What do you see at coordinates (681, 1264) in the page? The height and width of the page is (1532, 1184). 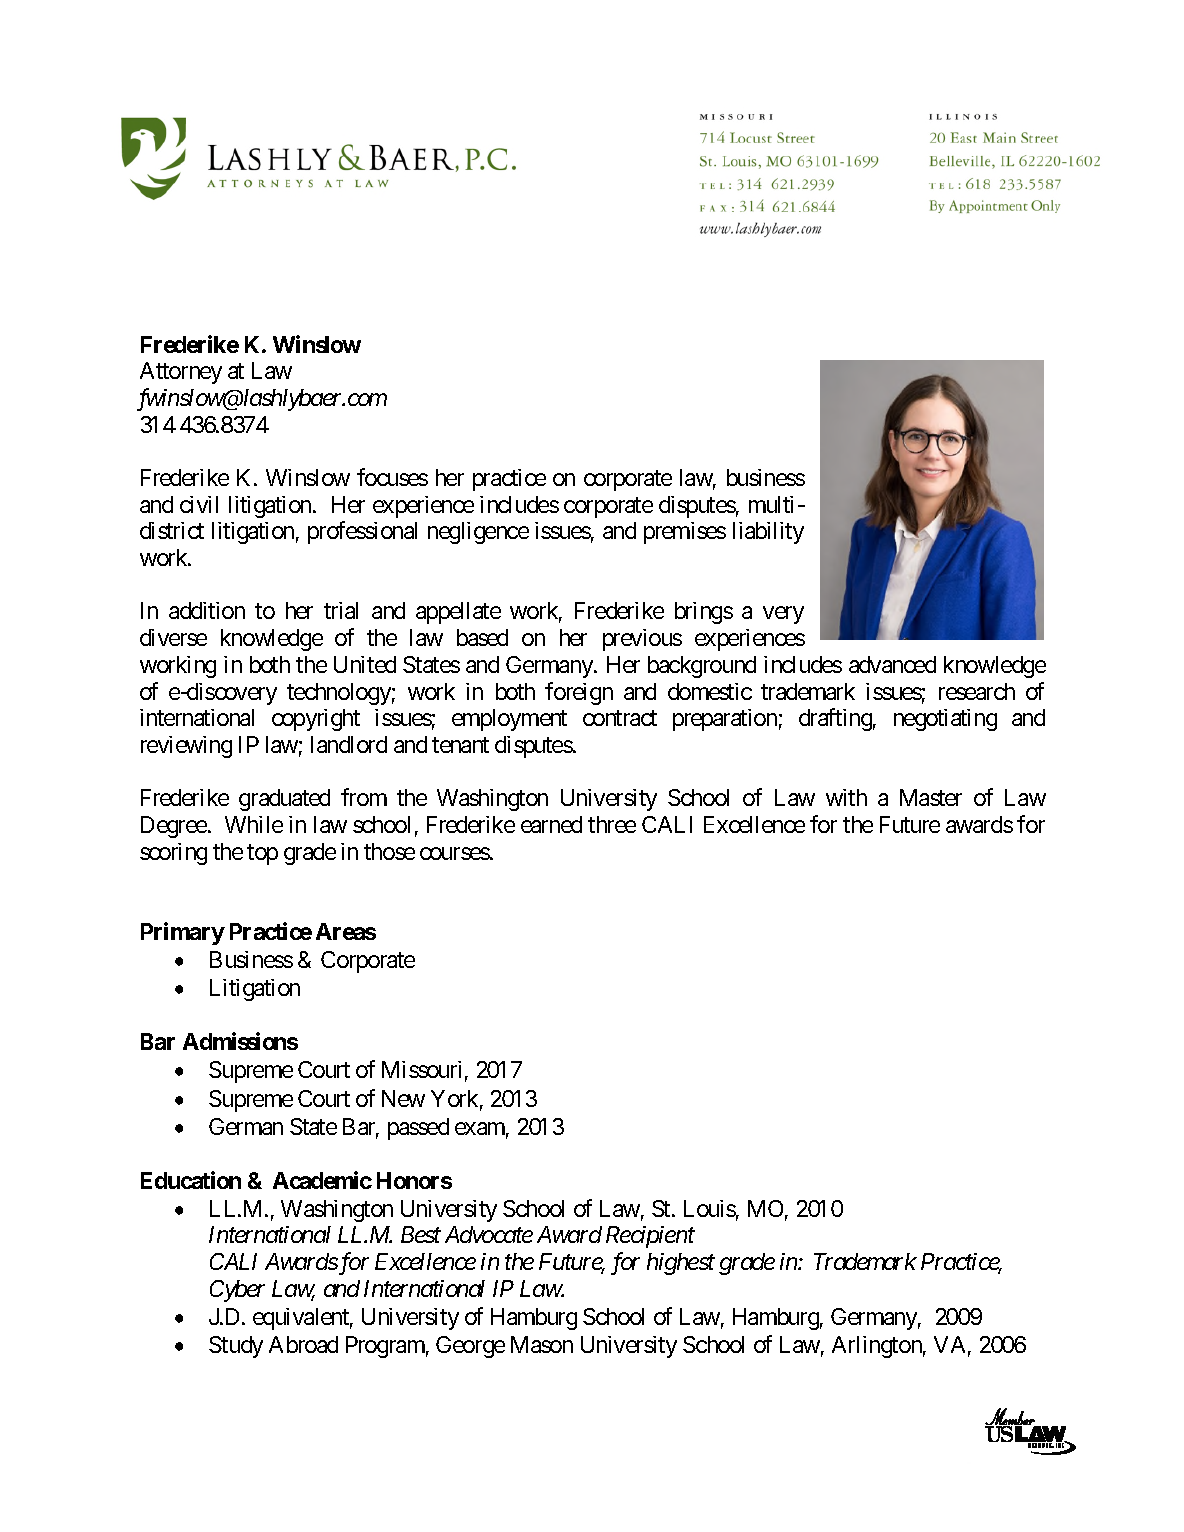 I see `highest` at bounding box center [681, 1264].
